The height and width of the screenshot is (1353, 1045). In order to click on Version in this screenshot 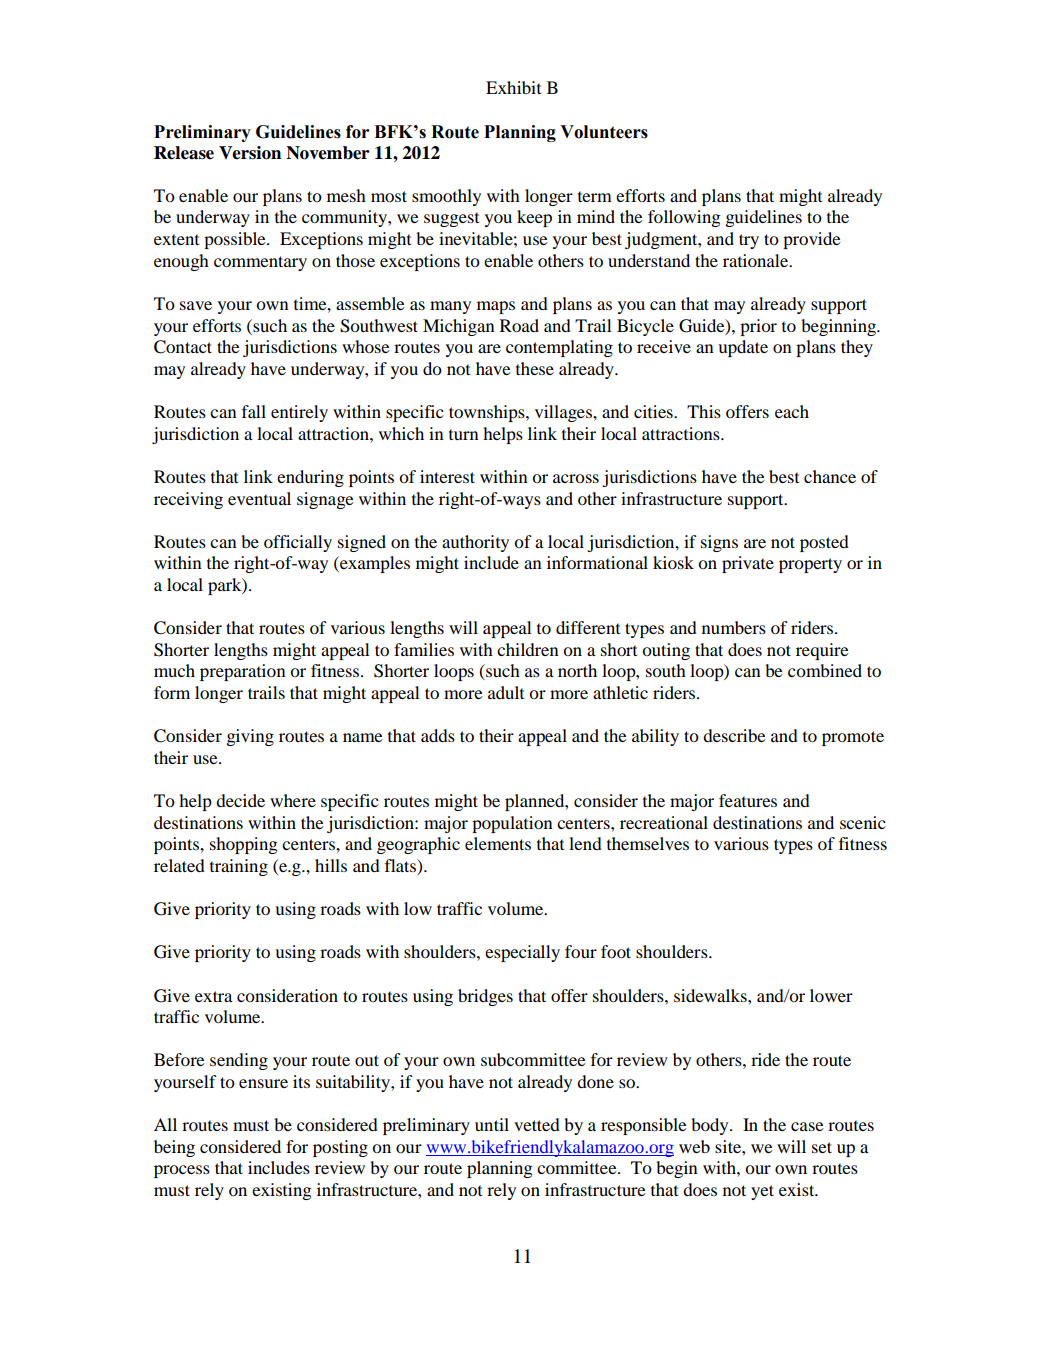, I will do `click(250, 153)`.
